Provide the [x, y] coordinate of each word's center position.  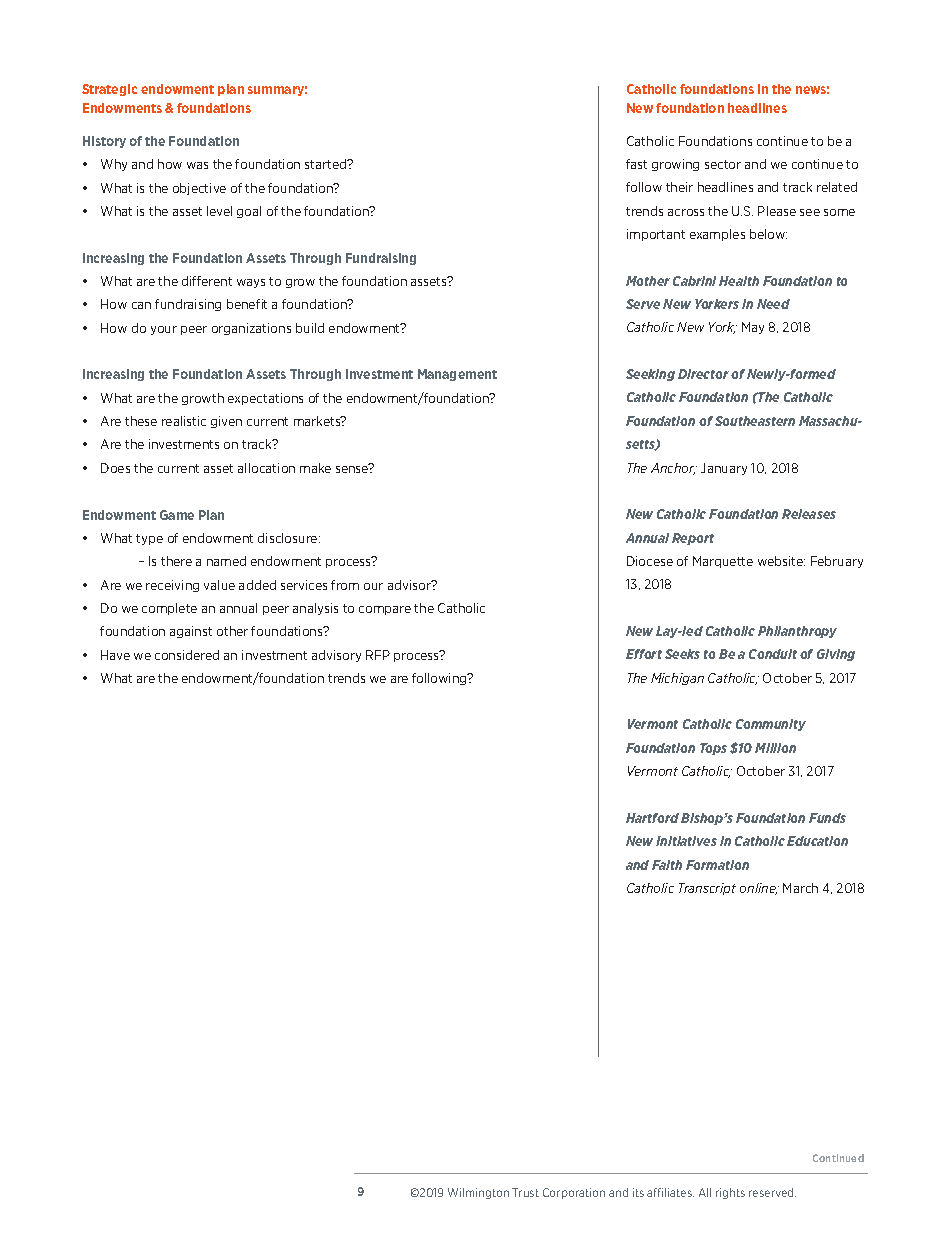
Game [177, 515]
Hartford [652, 818]
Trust [525, 1192]
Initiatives [686, 841]
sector [723, 164]
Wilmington [478, 1193]
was [197, 165]
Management [457, 375]
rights [730, 1193]
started [327, 164]
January [724, 469]
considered [187, 655]
